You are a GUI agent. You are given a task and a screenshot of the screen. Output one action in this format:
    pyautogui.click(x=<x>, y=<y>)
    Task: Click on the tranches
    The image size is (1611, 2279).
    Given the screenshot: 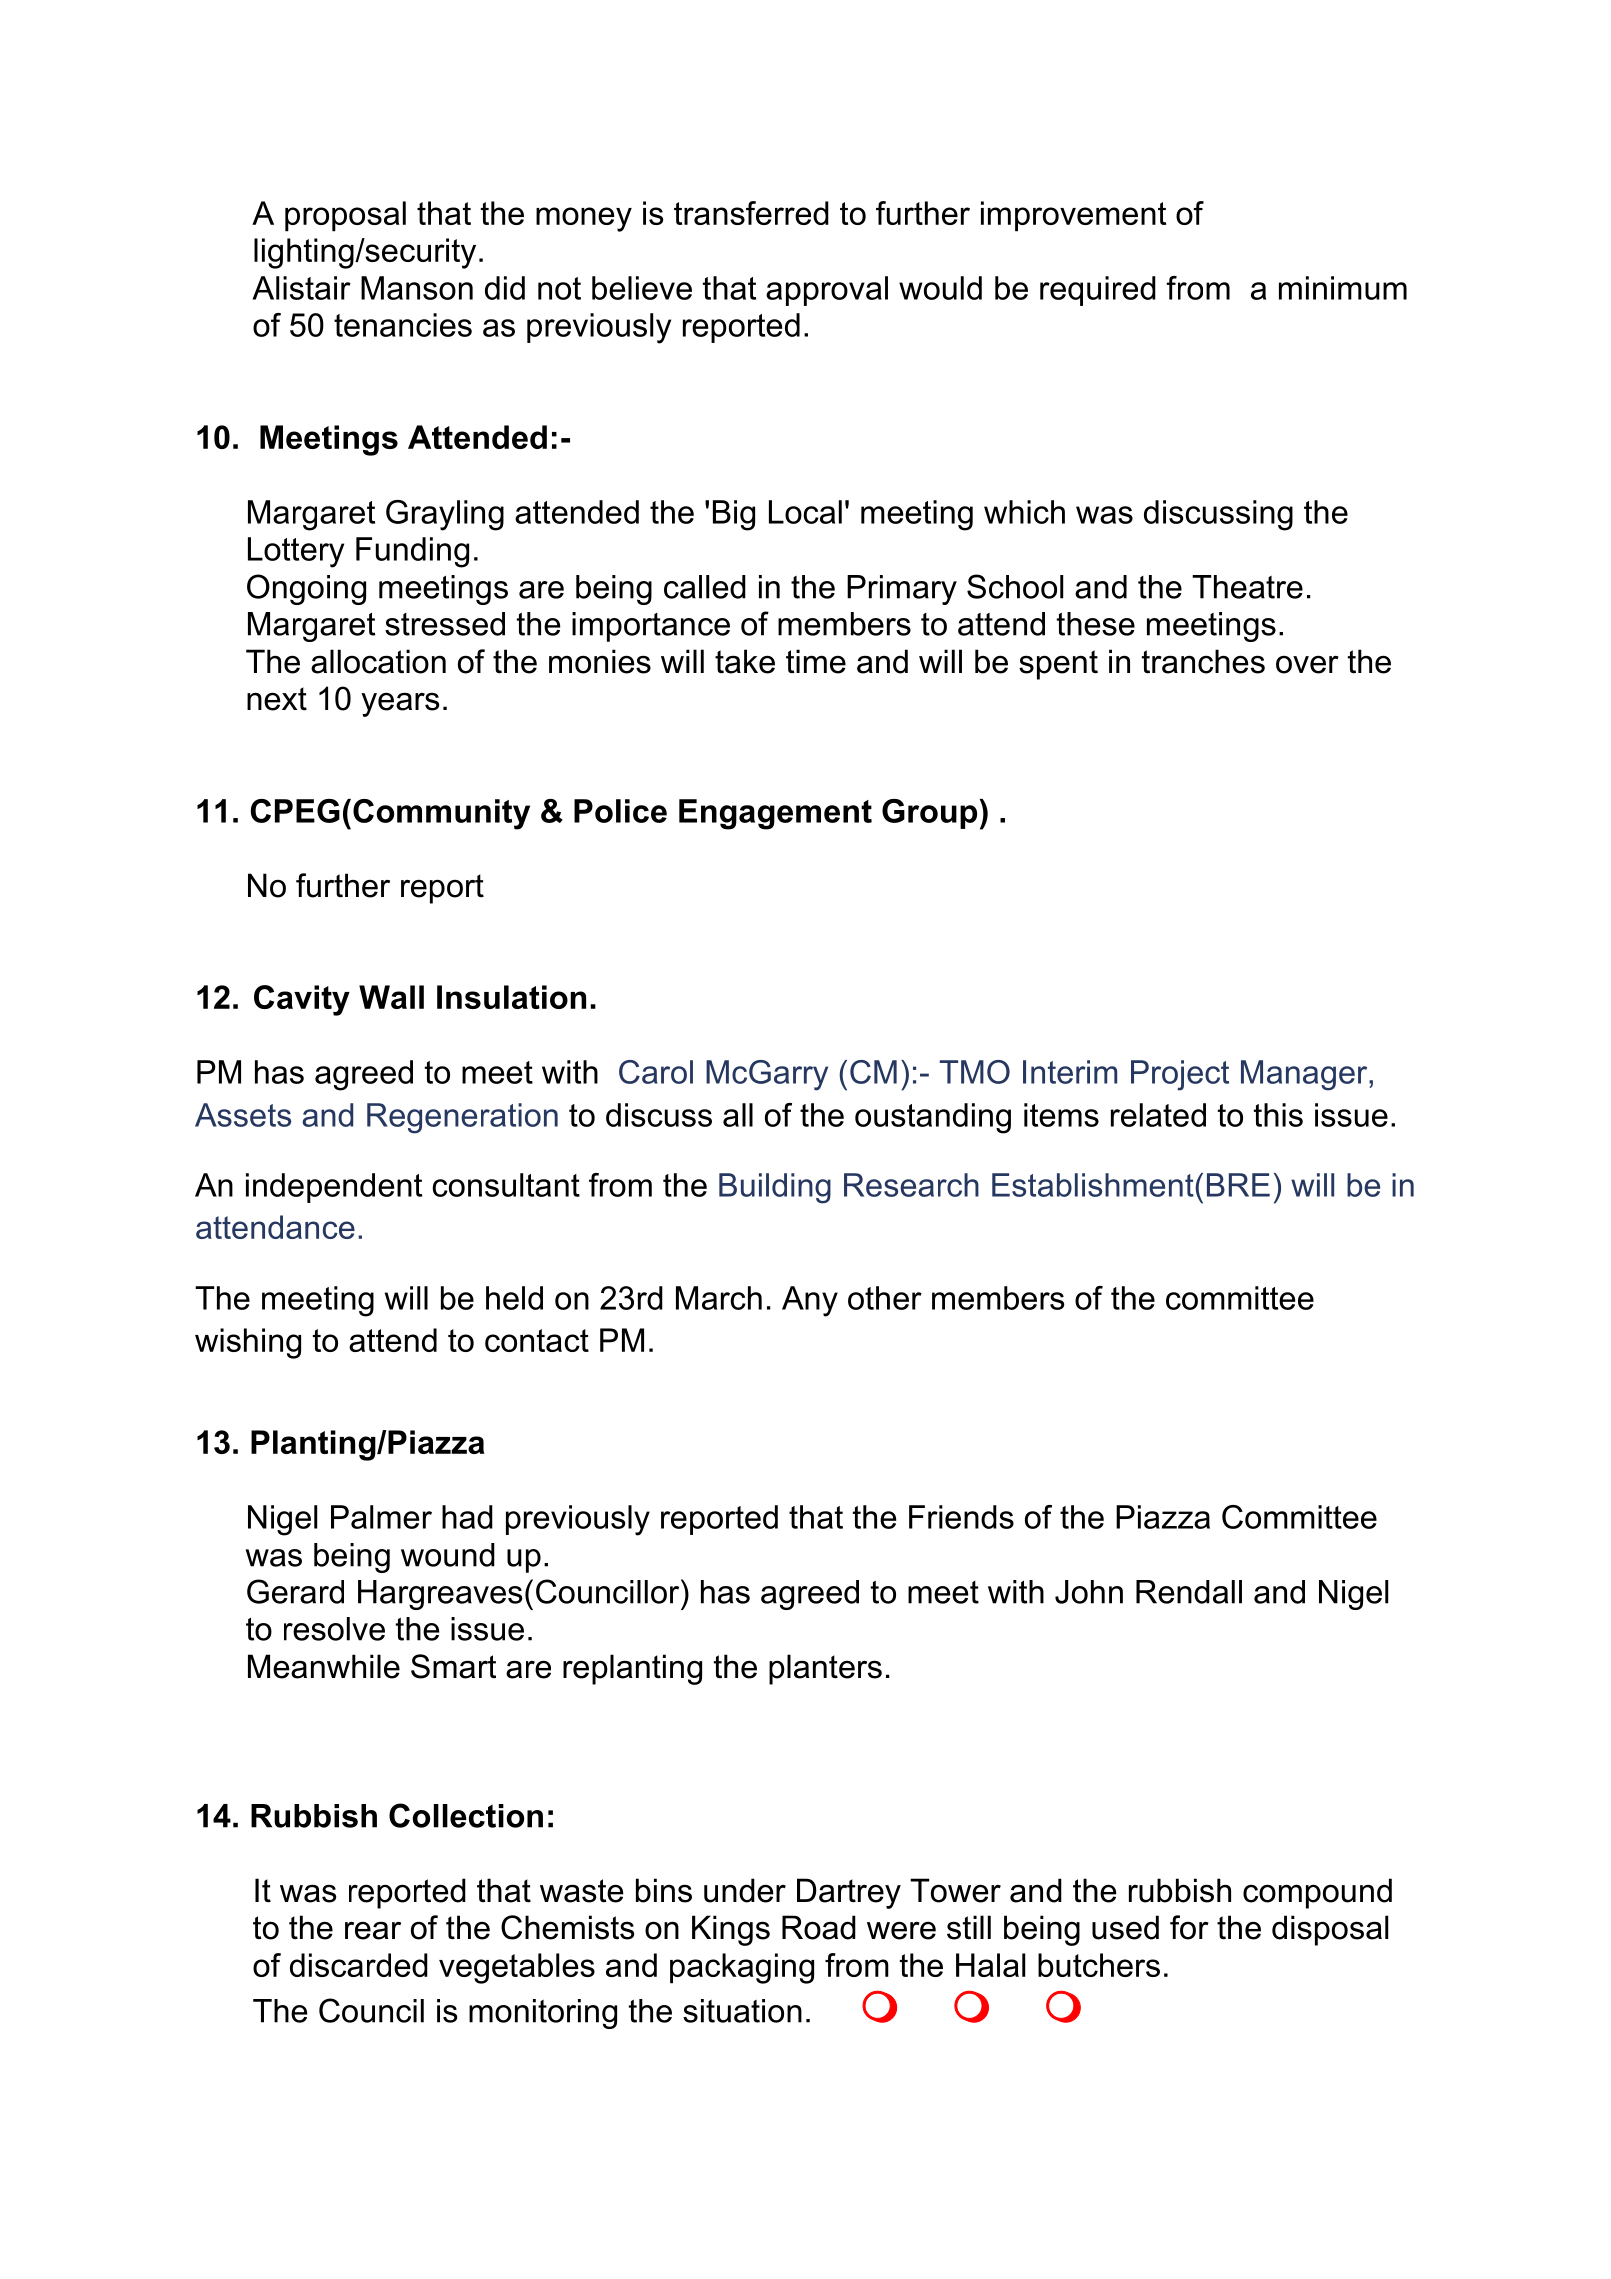 What is the action you would take?
    pyautogui.click(x=1203, y=661)
